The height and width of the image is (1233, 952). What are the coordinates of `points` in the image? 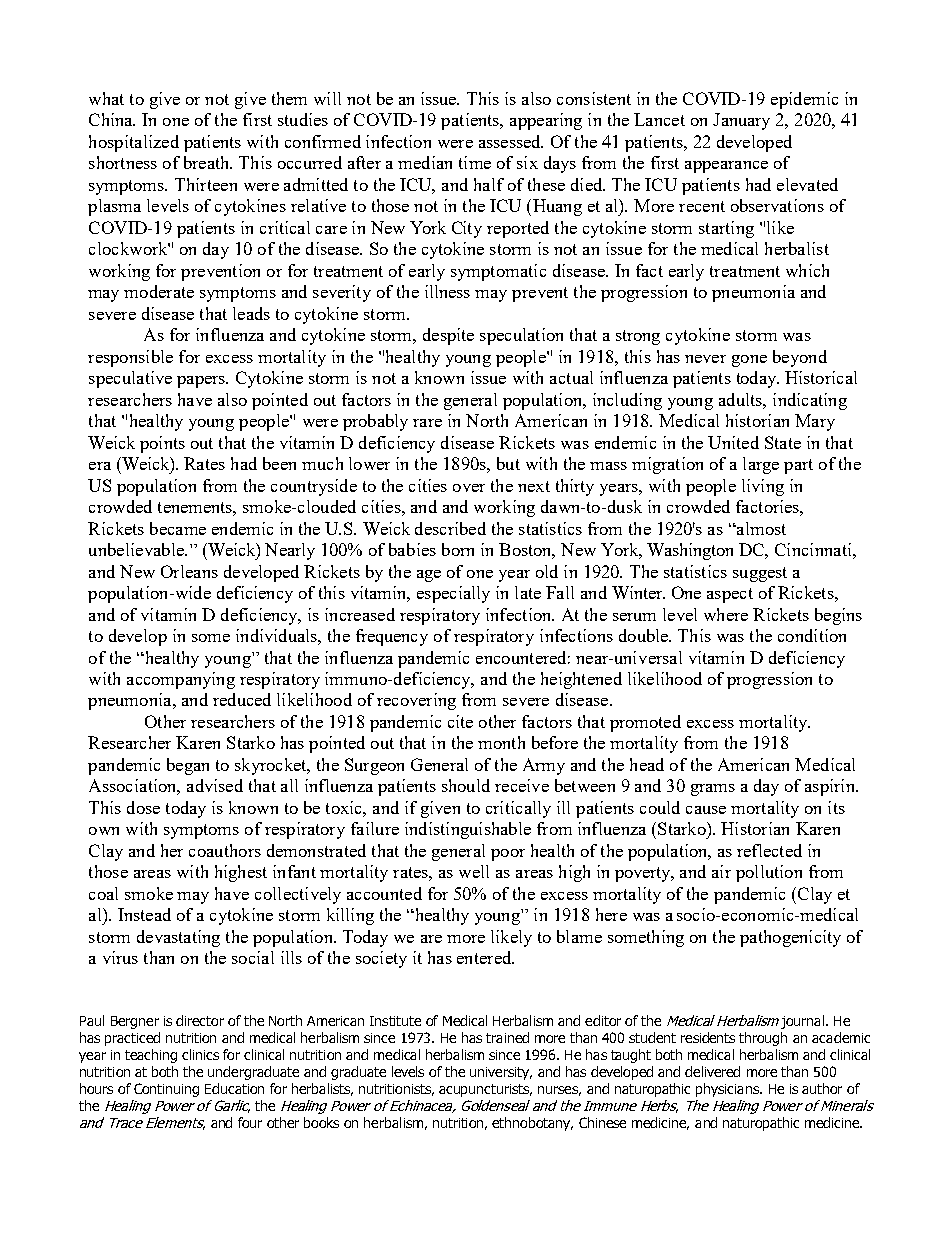 It's located at (162, 444).
